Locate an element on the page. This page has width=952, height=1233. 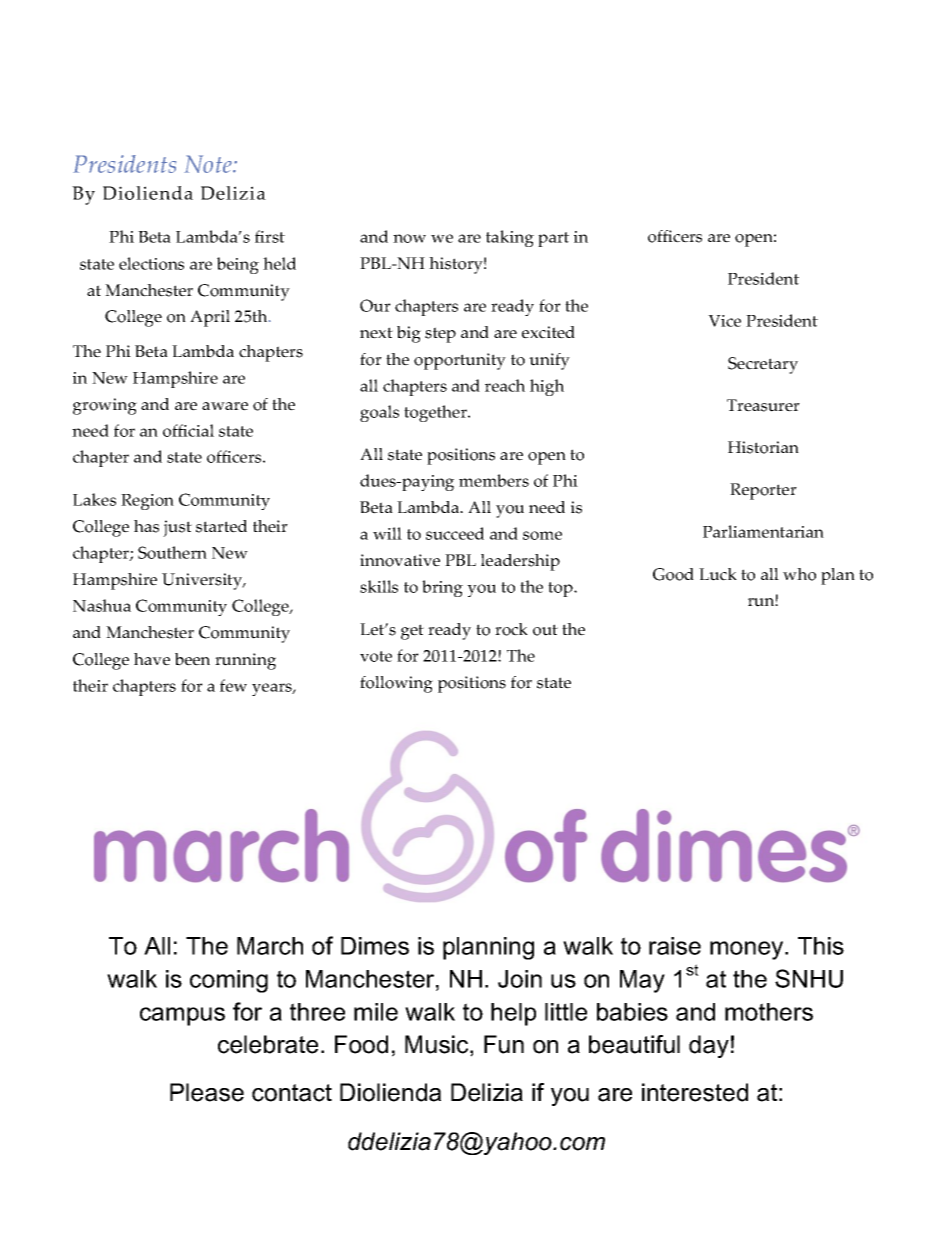
Dimes is located at coordinates (375, 946).
